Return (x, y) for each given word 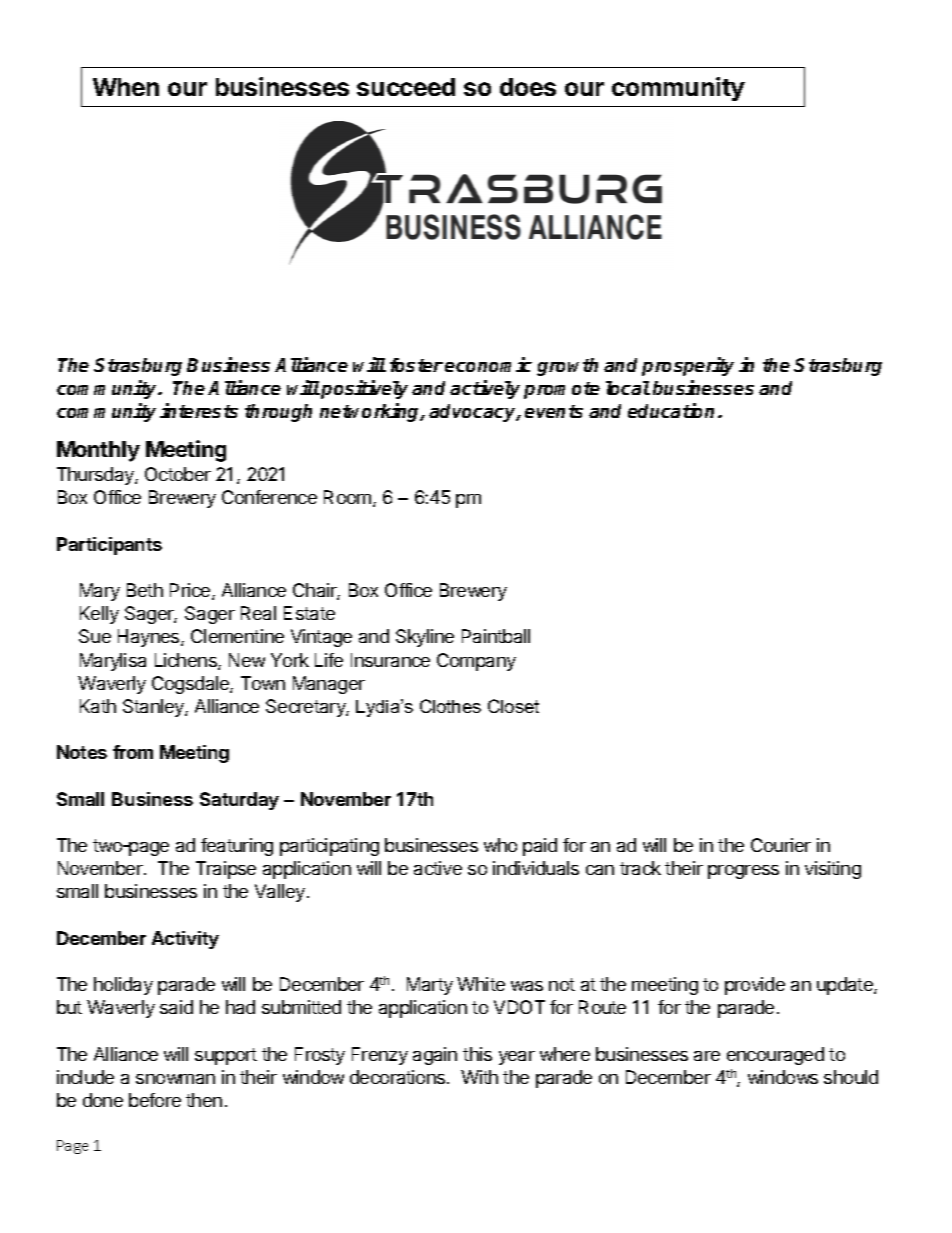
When (126, 87)
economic (488, 364)
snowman (175, 1079)
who (500, 845)
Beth (145, 590)
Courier (781, 845)
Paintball (496, 636)
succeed (406, 87)
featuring (237, 847)
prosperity (688, 366)
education (671, 410)
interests (199, 410)
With (479, 1077)
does (528, 87)
